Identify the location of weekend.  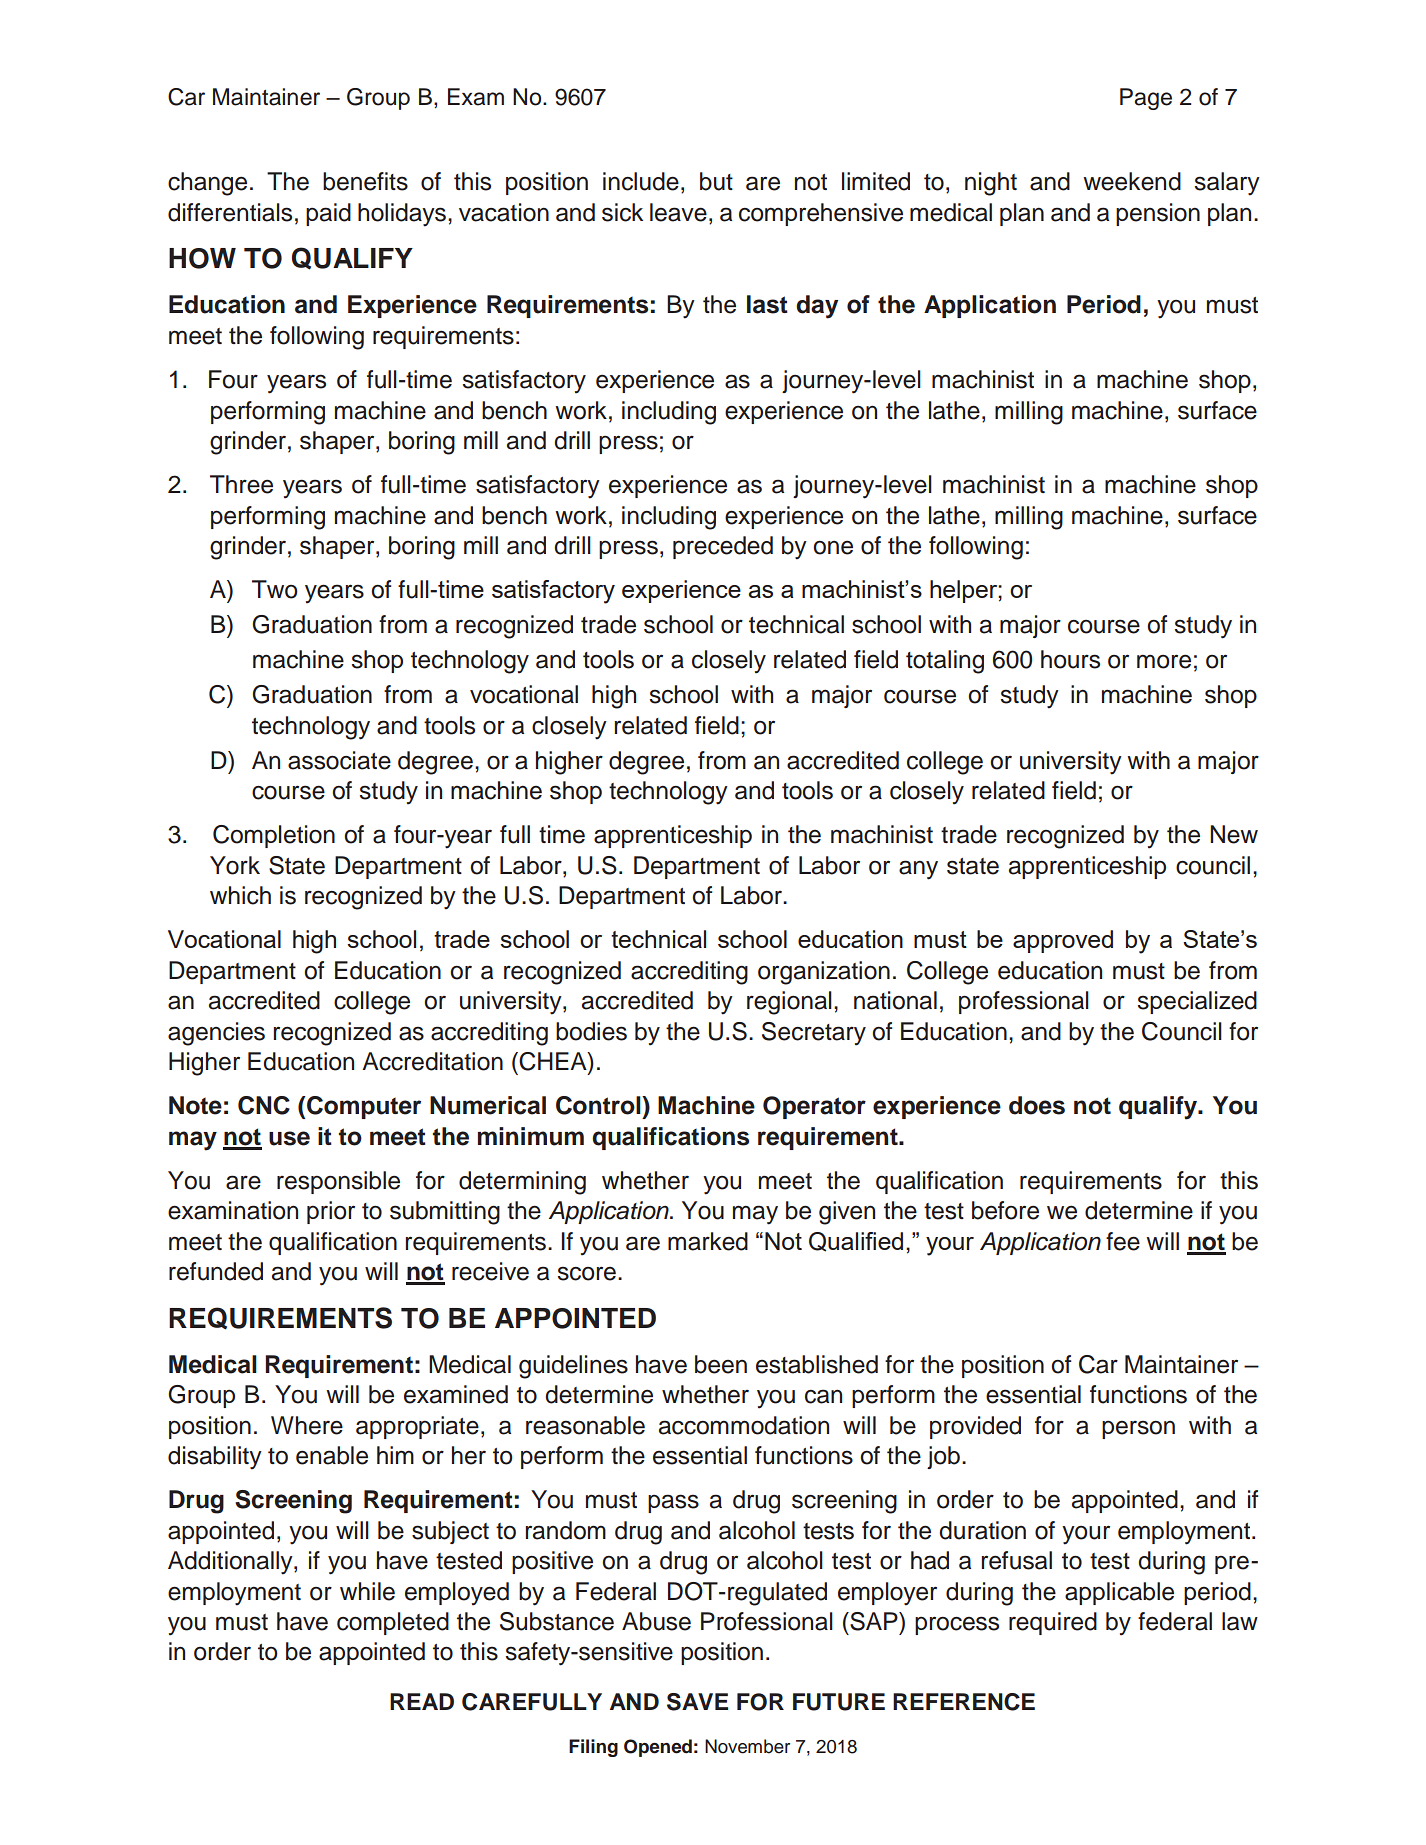
(1132, 181).
